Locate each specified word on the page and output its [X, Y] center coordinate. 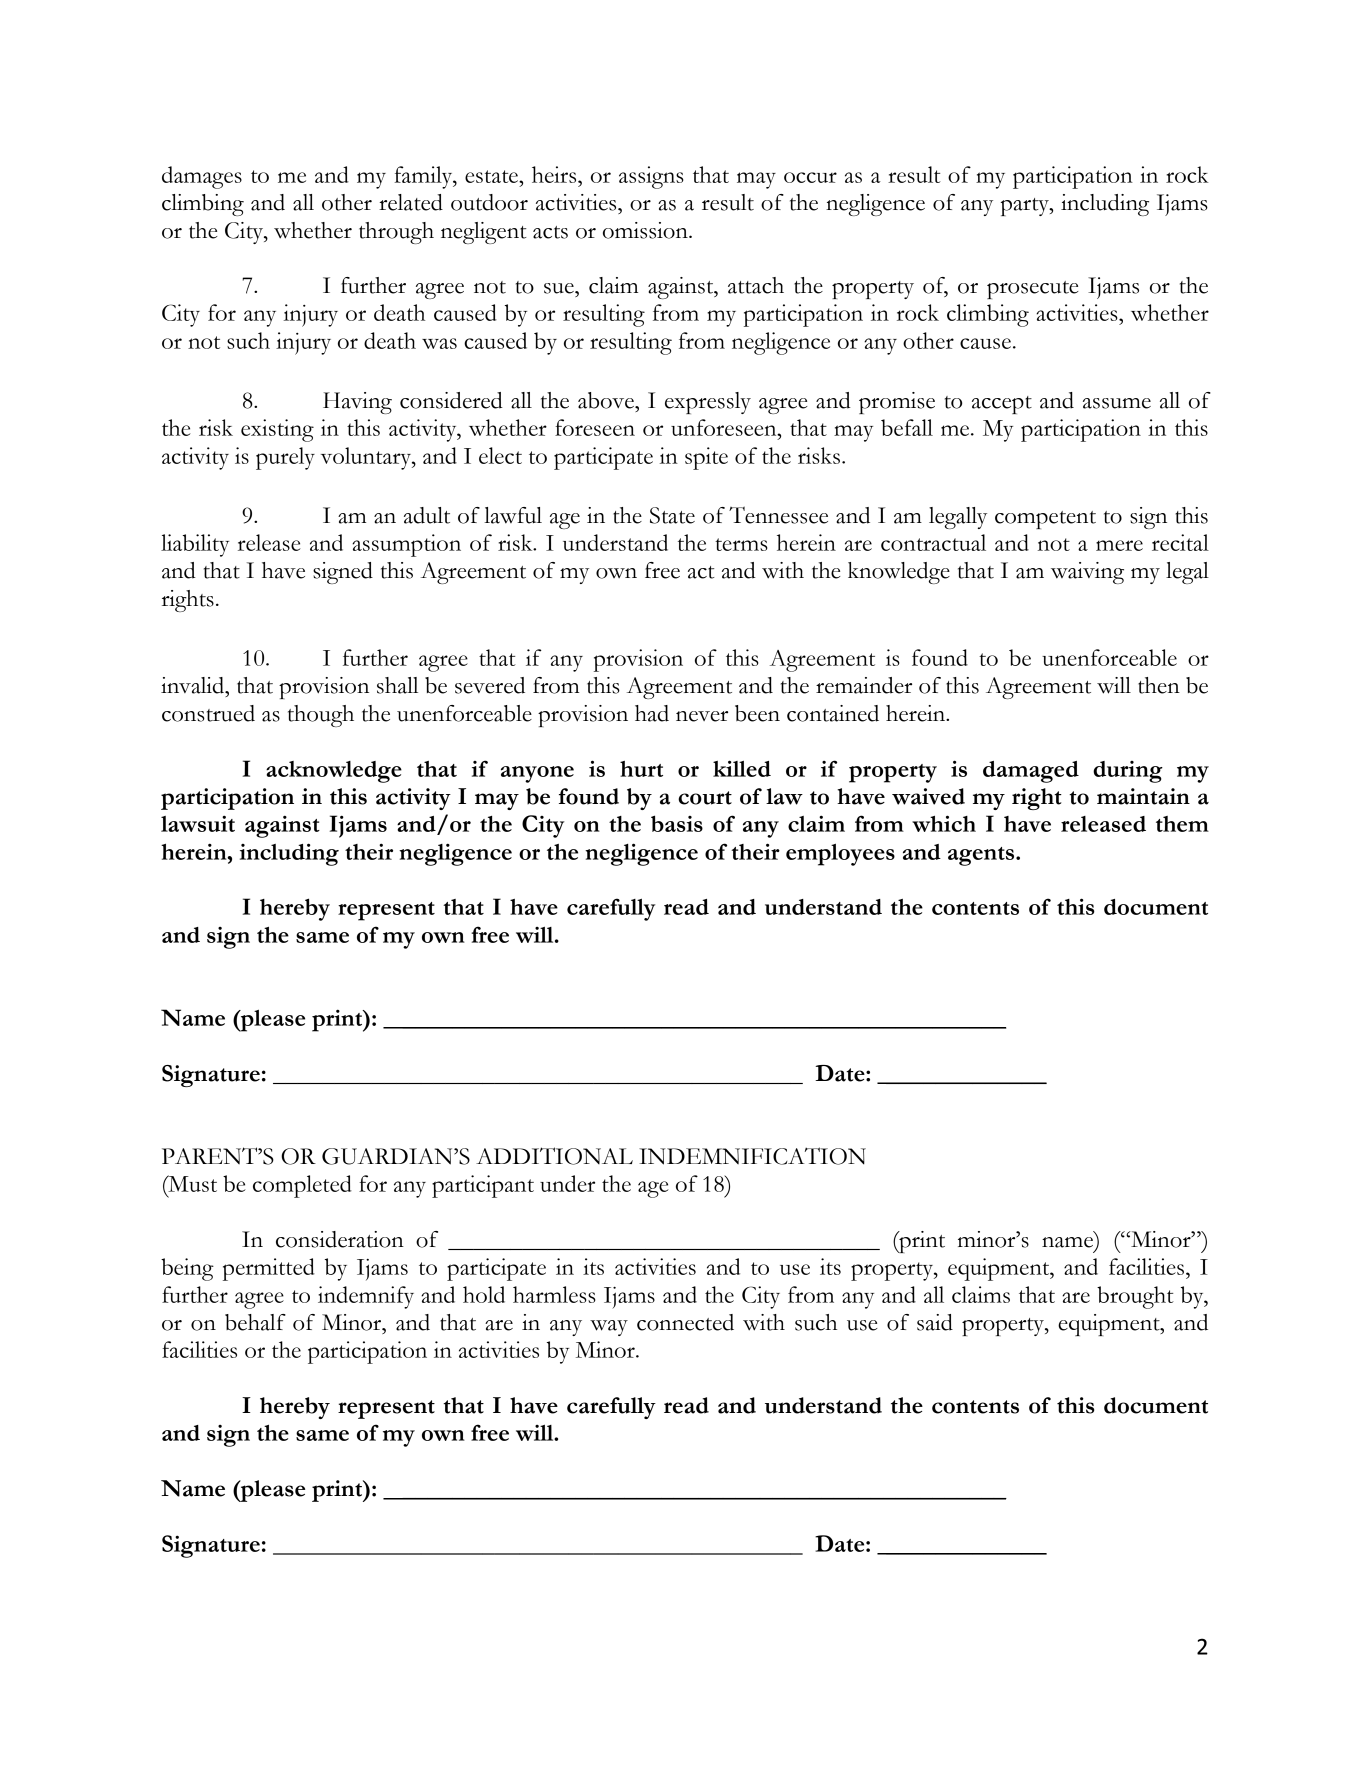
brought [1135, 1297]
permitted [269, 1269]
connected [685, 1322]
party [1026, 207]
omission [646, 230]
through [396, 233]
